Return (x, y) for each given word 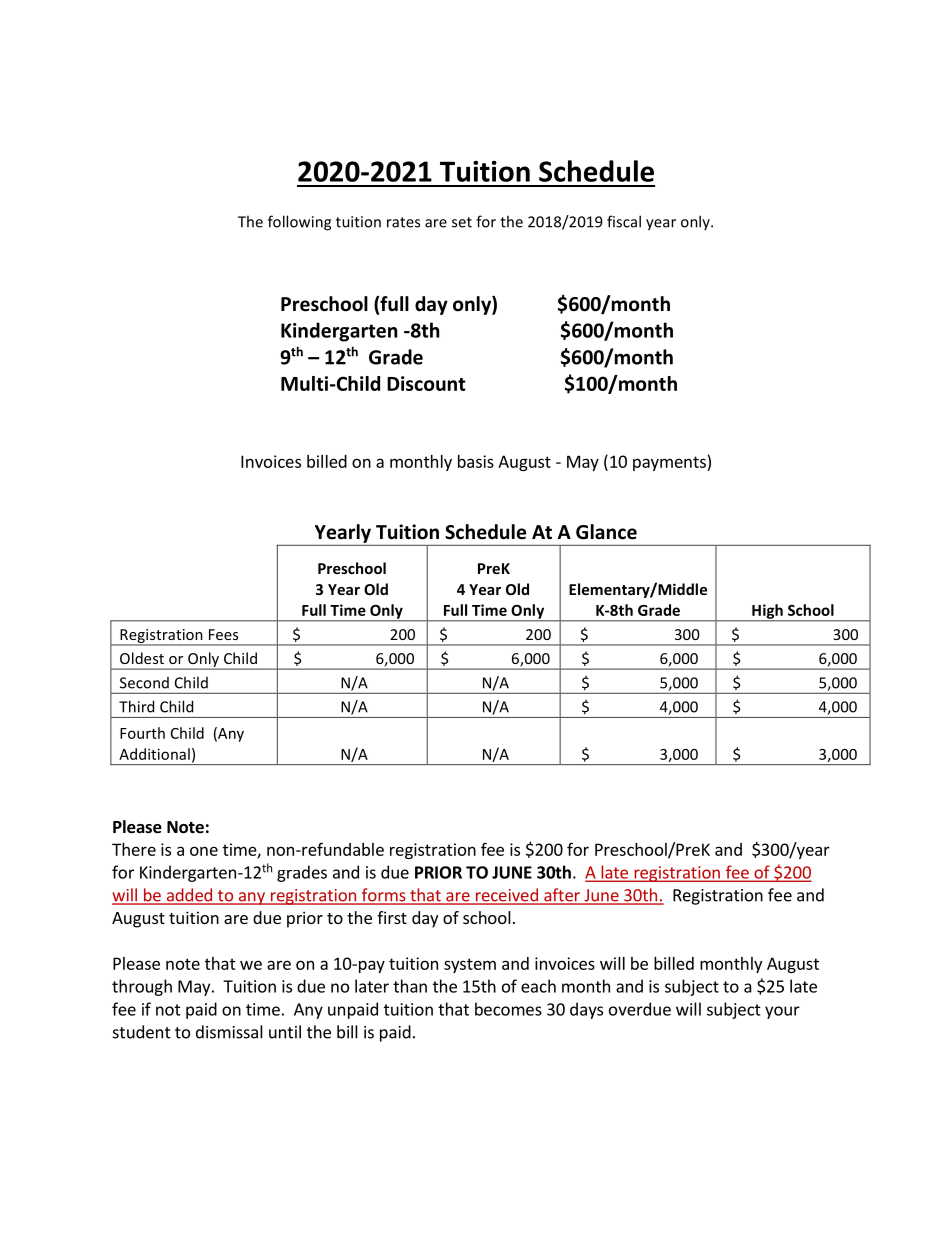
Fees (223, 634)
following (299, 223)
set (462, 222)
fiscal (624, 221)
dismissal (229, 1032)
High (767, 612)
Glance (606, 532)
